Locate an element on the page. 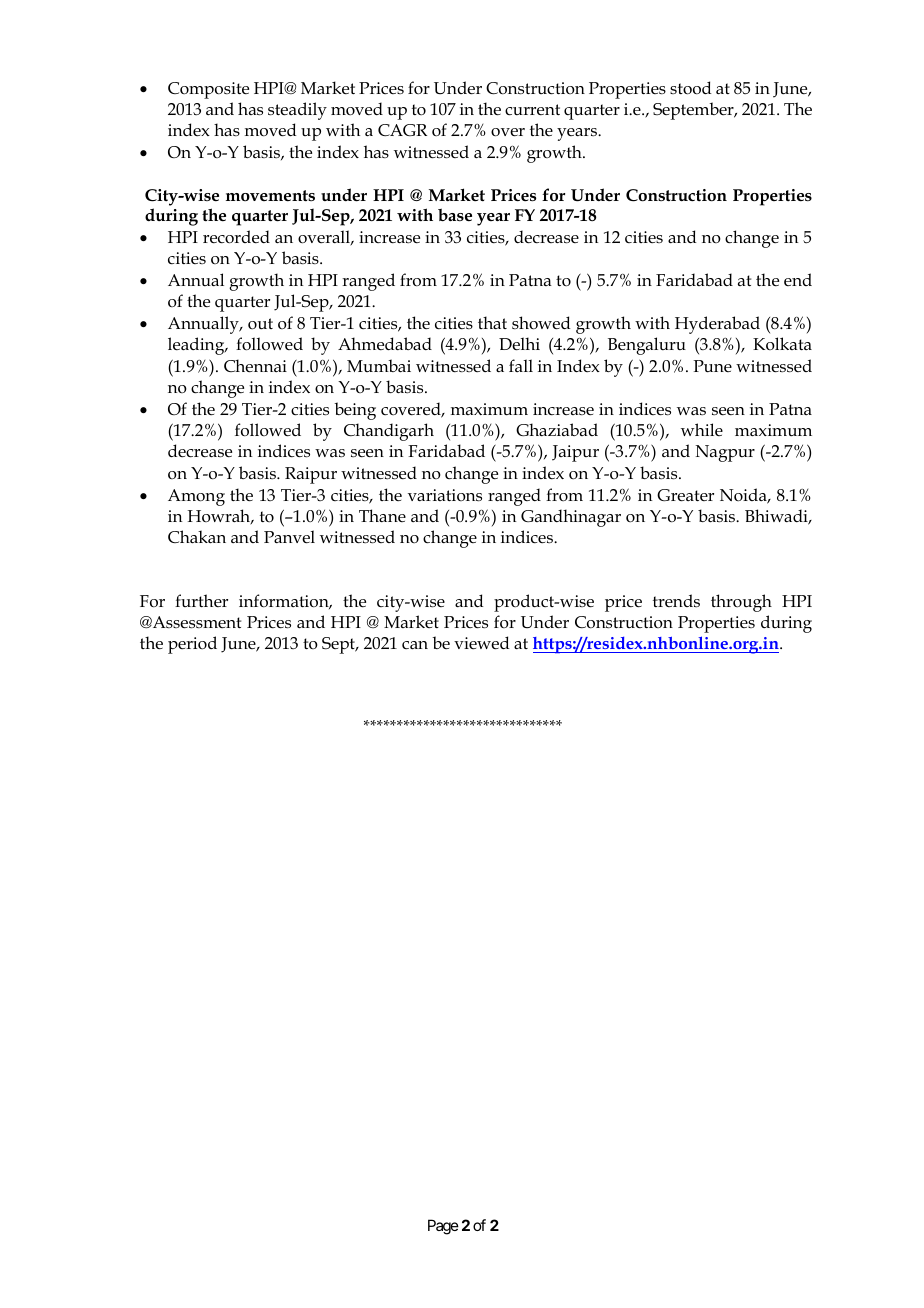  Thane is located at coordinates (382, 515).
